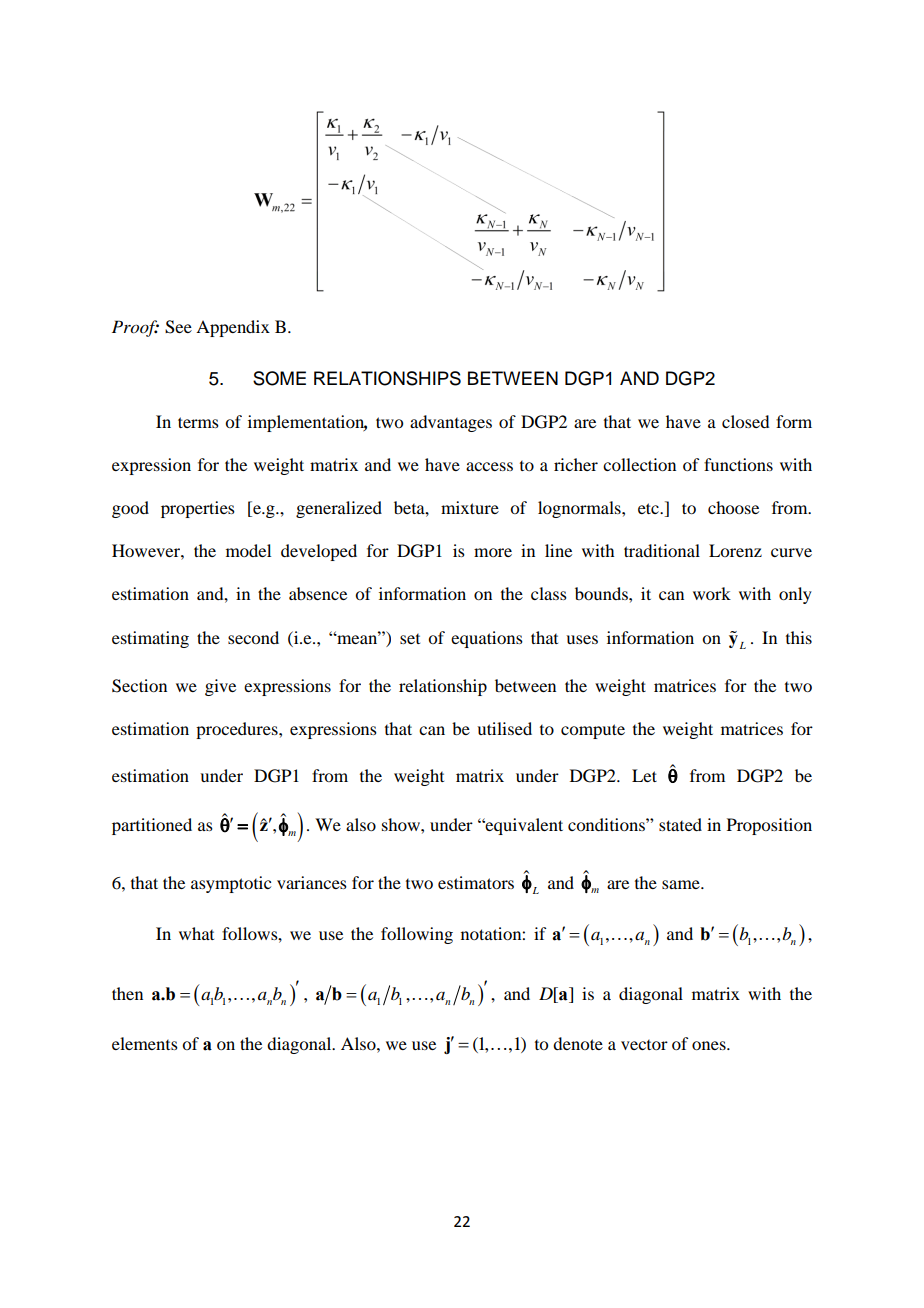 The height and width of the image is (1308, 924). I want to click on work, so click(712, 593).
